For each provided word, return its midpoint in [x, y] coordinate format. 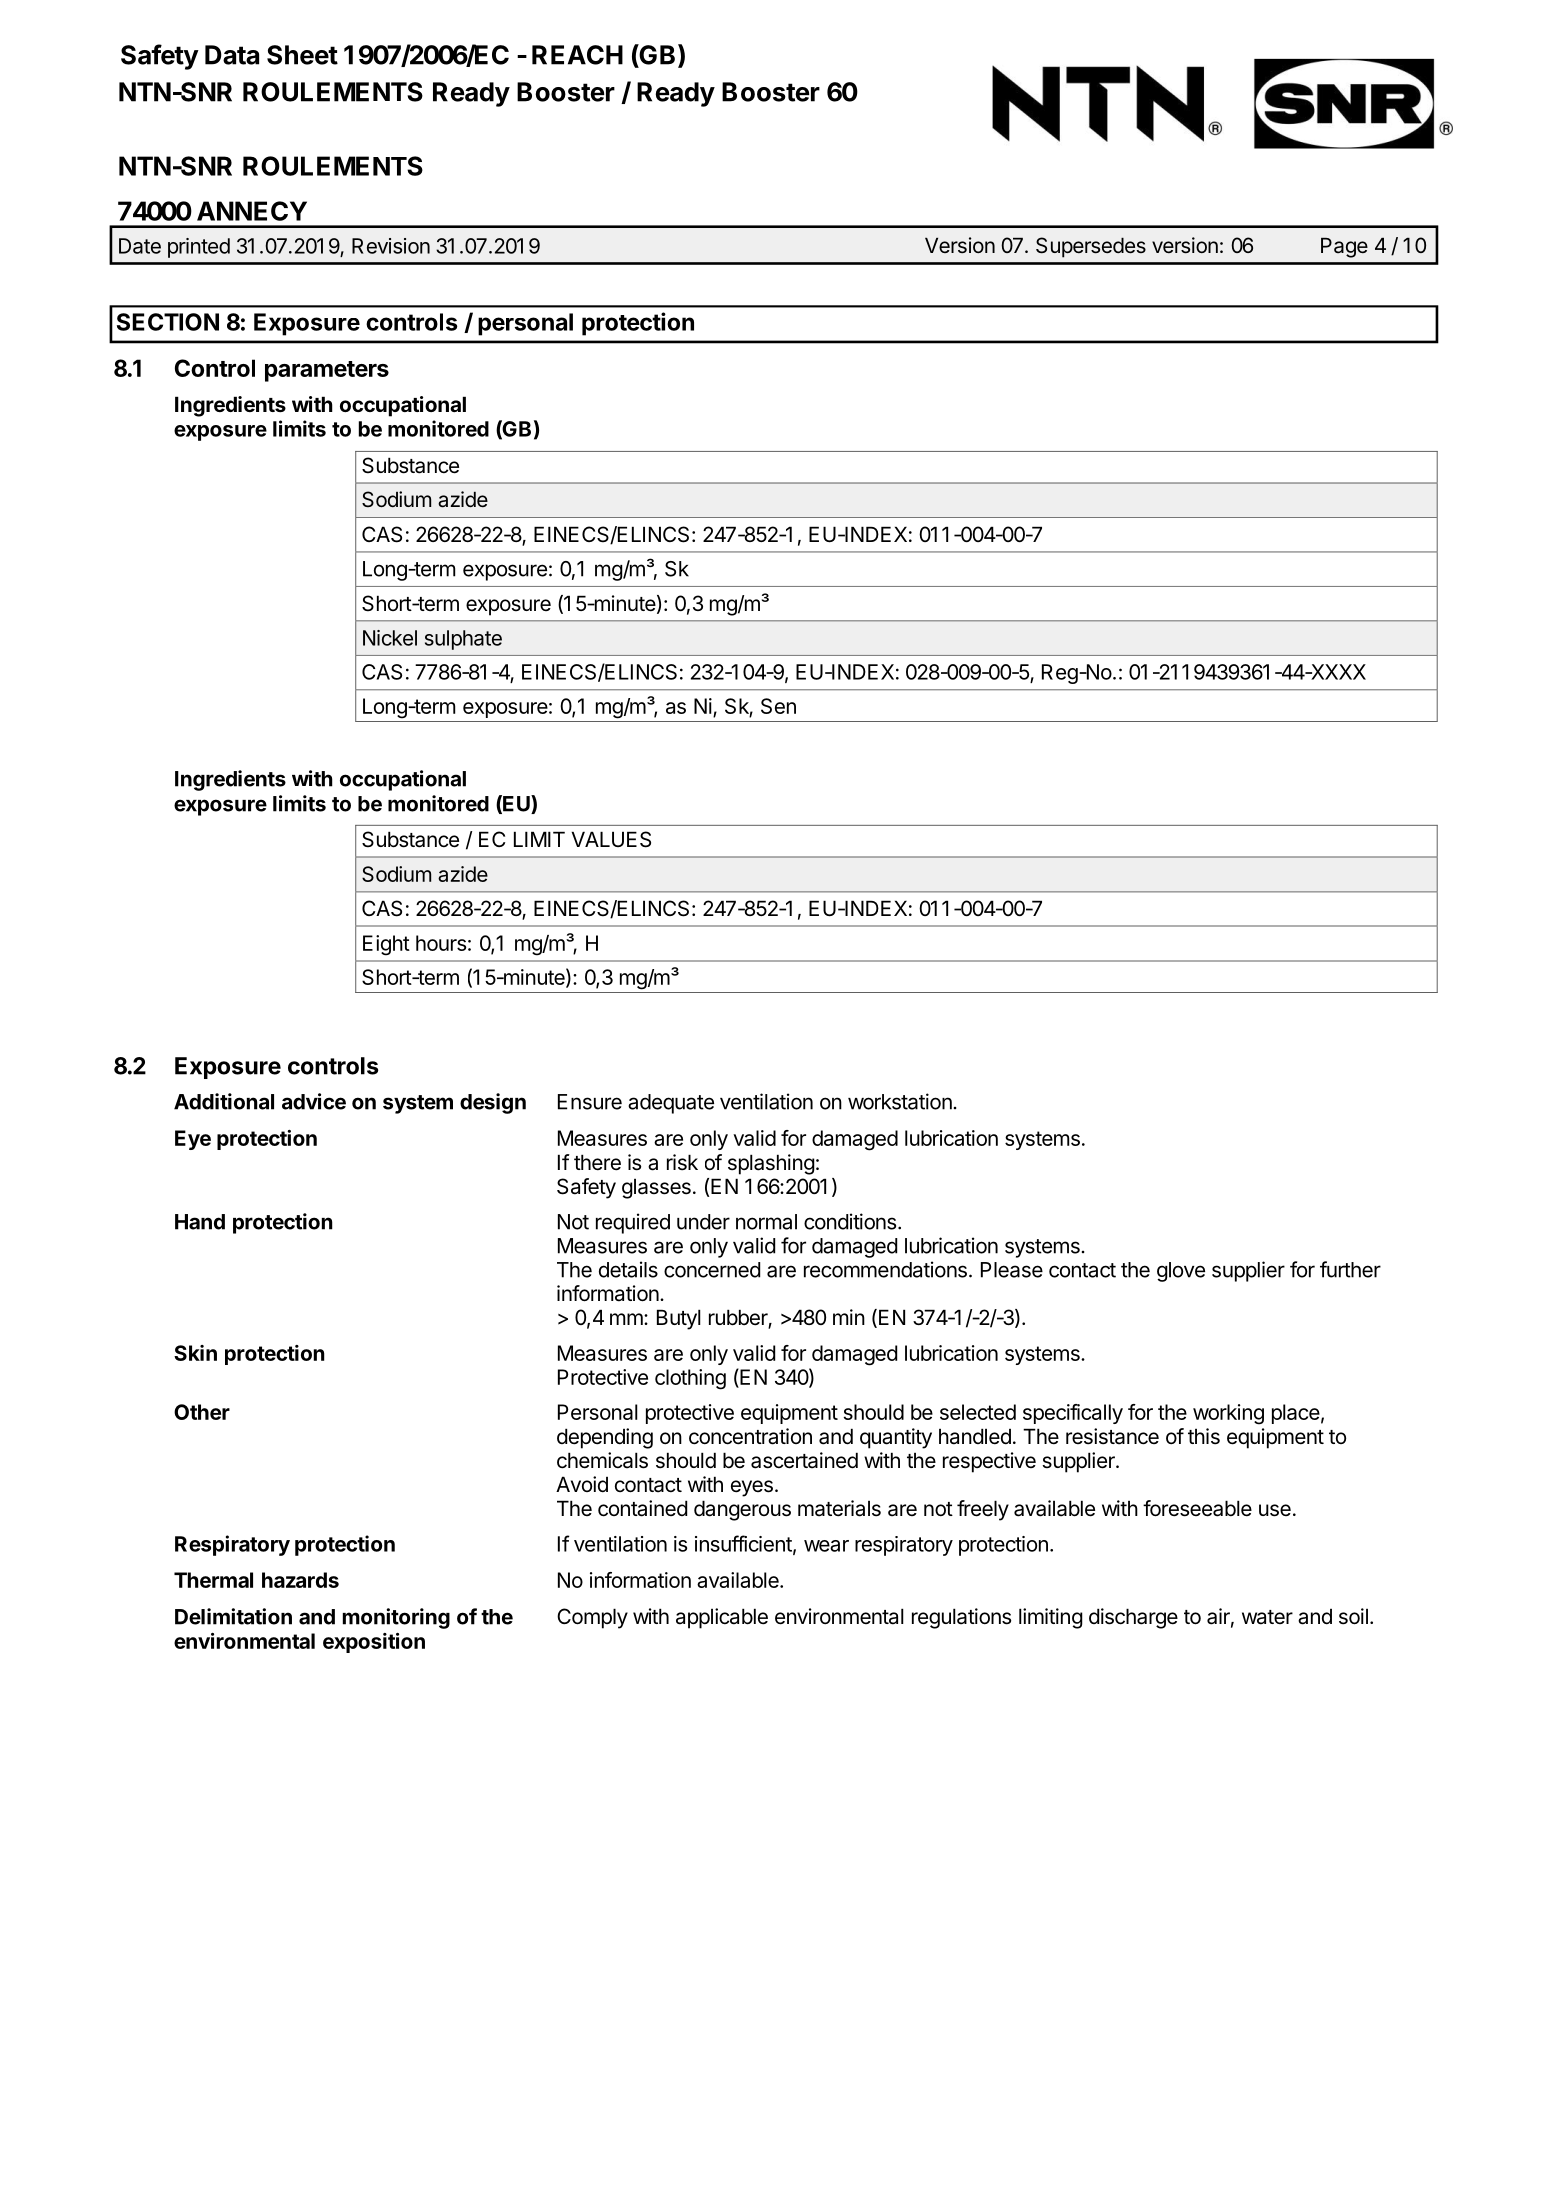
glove [1181, 1272]
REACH [577, 55]
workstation [900, 1101]
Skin [195, 1353]
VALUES [611, 839]
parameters [327, 371]
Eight [386, 945]
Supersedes [1091, 247]
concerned [712, 1270]
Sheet [302, 55]
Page [1344, 248]
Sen [778, 706]
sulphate [463, 640]
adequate [671, 1104]
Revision [391, 246]
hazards [300, 1580]
